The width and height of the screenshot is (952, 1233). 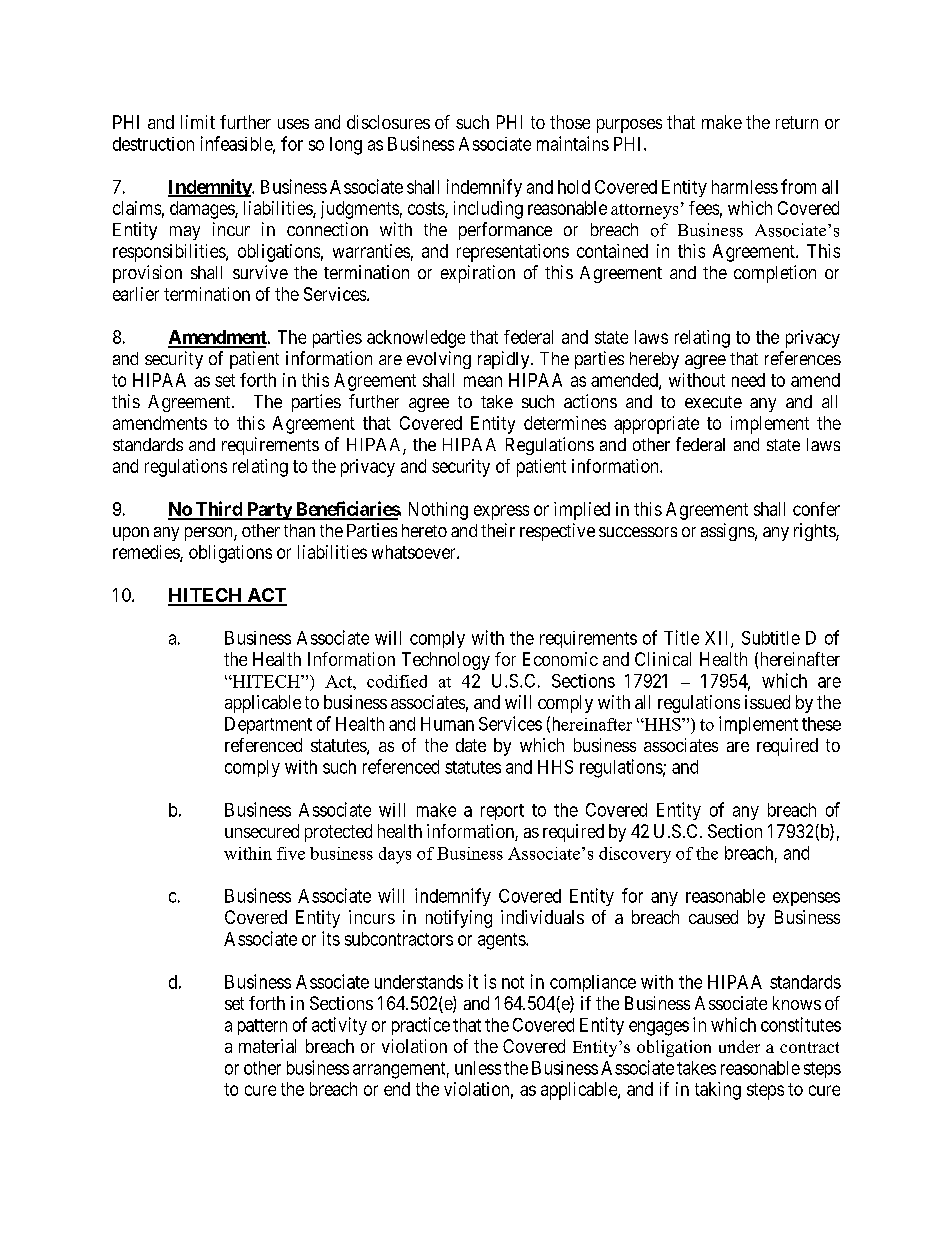 I want to click on Technology, so click(x=446, y=661).
